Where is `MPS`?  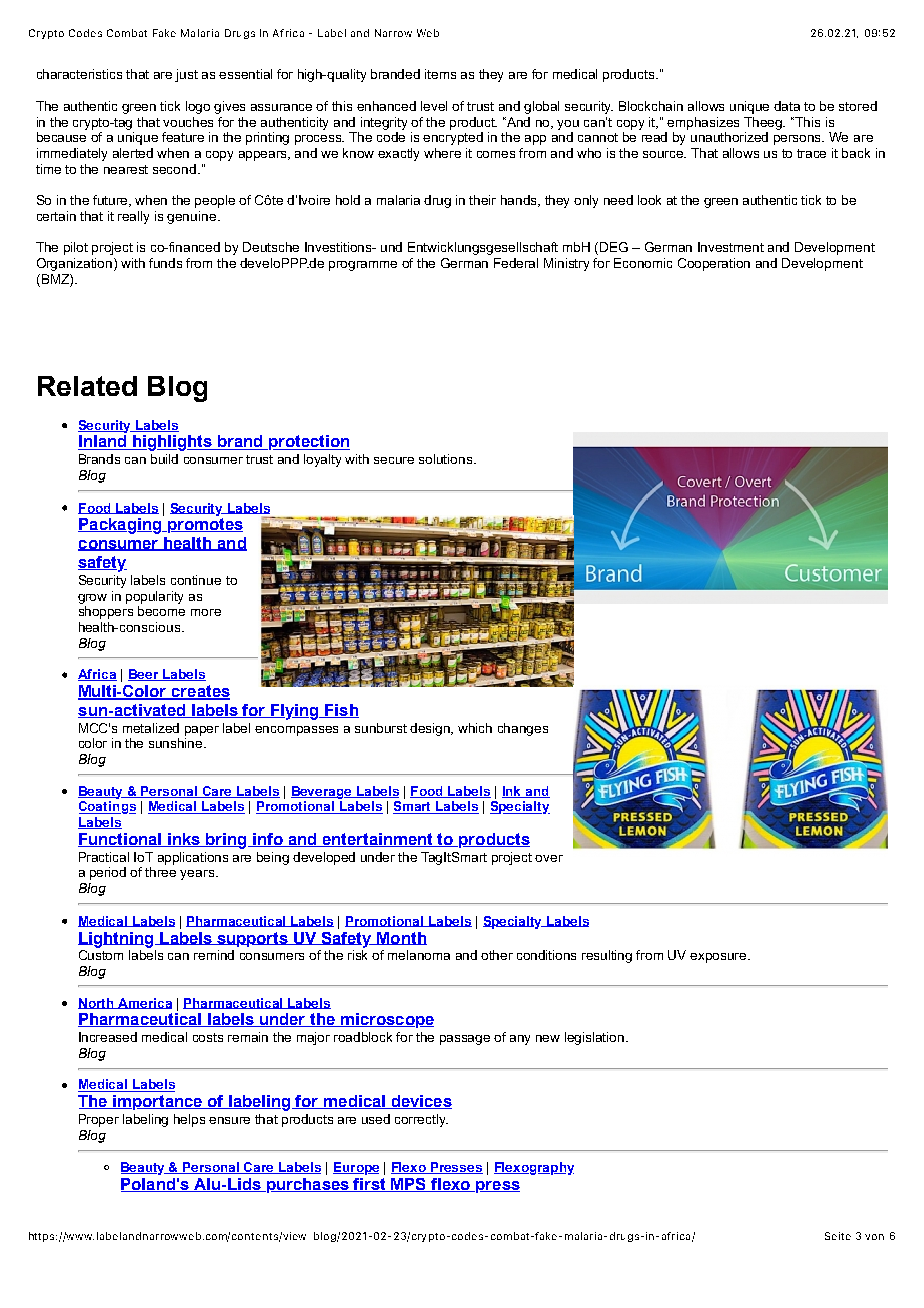 MPS is located at coordinates (409, 1185).
